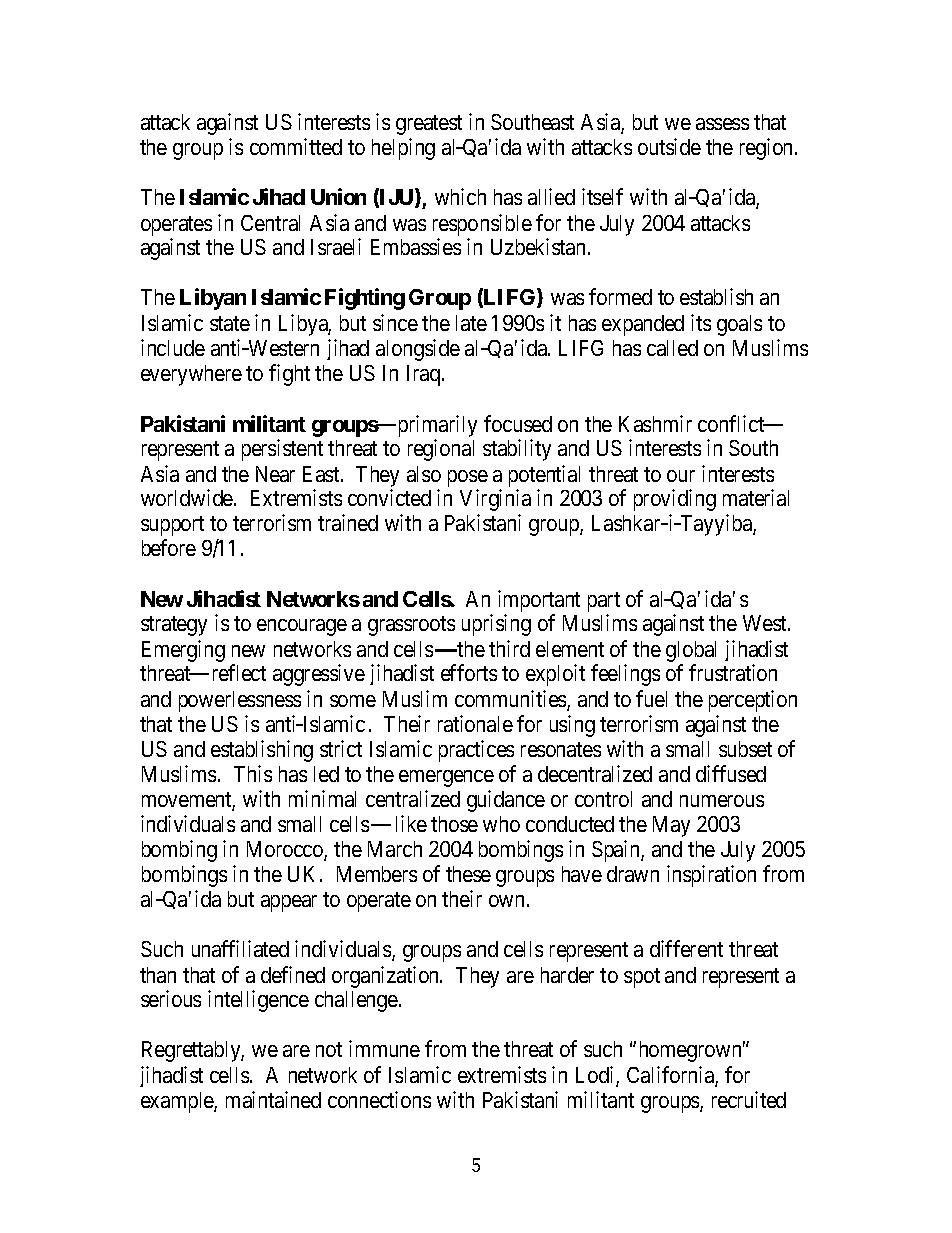 The width and height of the document is (952, 1233). What do you see at coordinates (296, 146) in the document?
I see `committed` at bounding box center [296, 146].
